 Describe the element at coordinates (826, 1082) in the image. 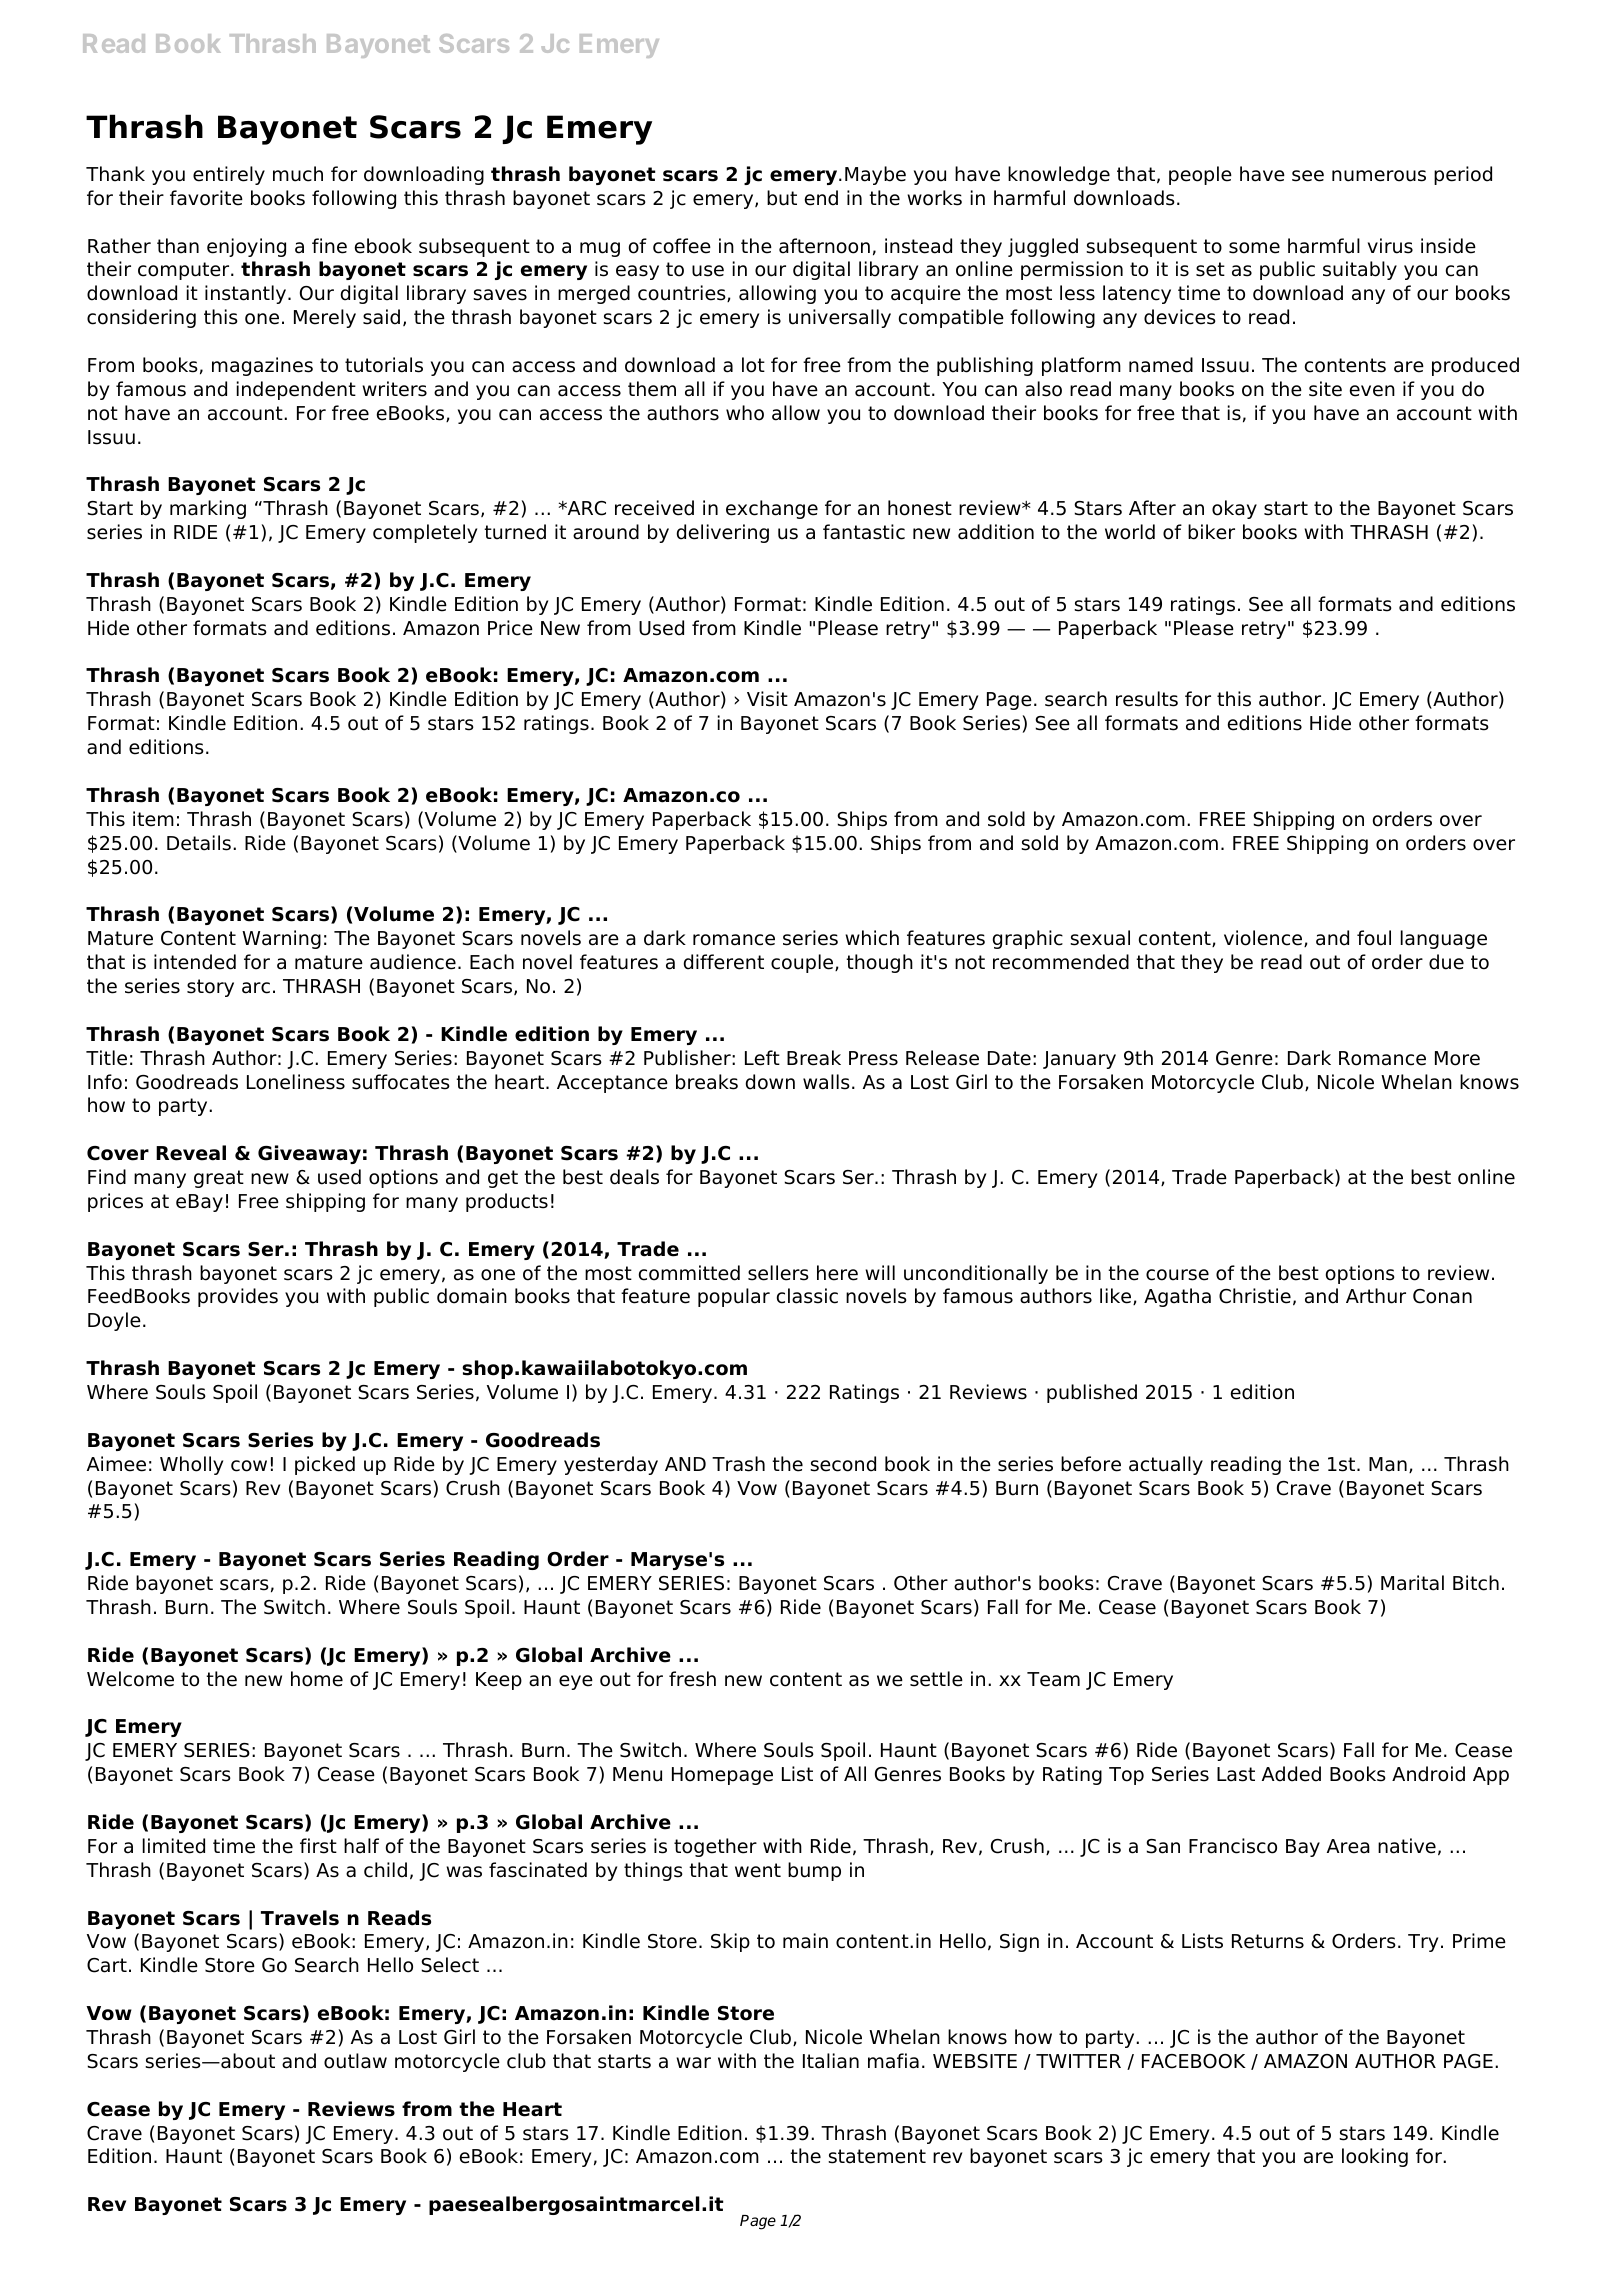

I see `walls` at that location.
